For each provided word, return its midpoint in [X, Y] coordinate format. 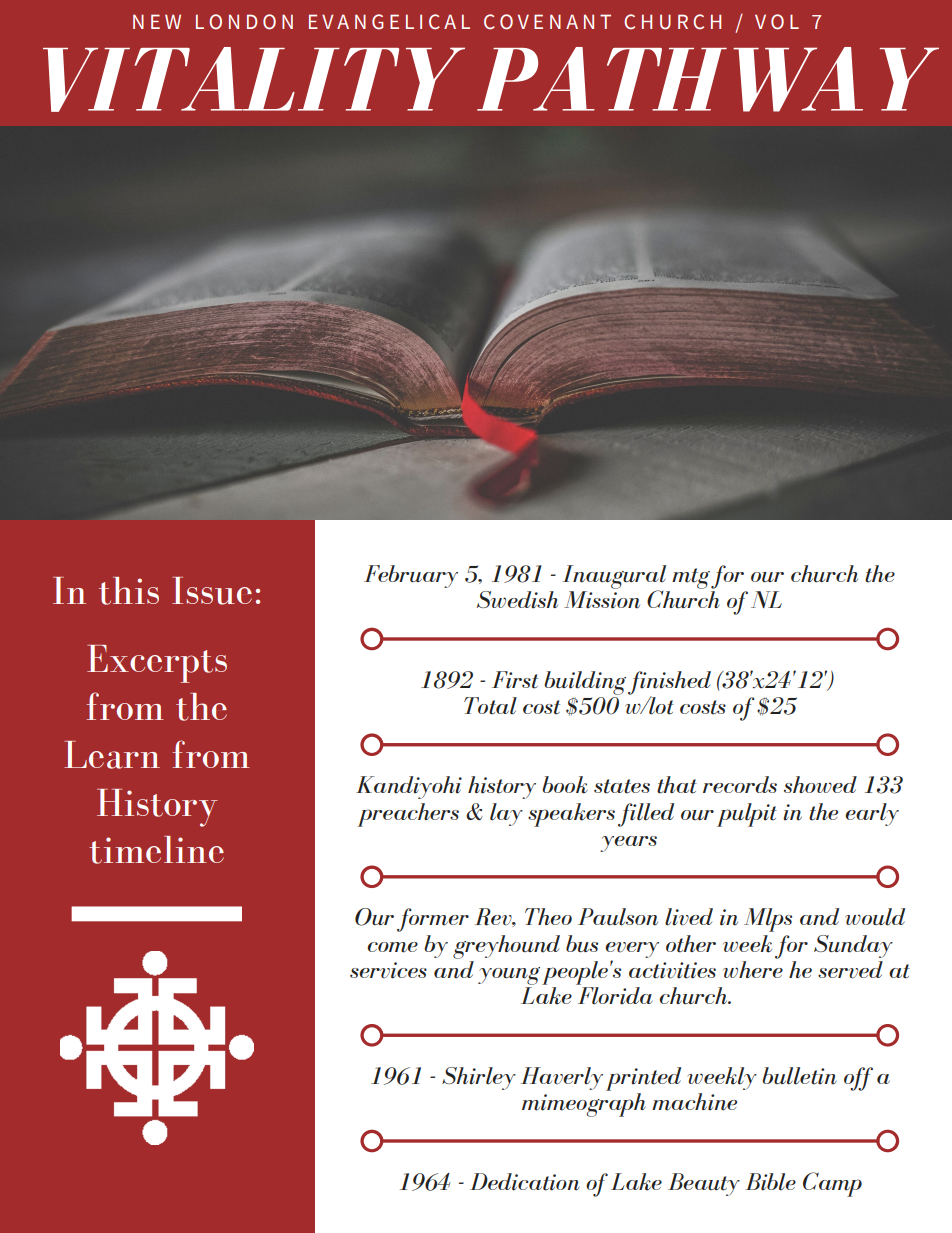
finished [669, 683]
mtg [691, 578]
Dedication [525, 1182]
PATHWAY [708, 79]
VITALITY [254, 79]
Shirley [479, 1078]
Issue [212, 591]
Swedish [517, 600]
